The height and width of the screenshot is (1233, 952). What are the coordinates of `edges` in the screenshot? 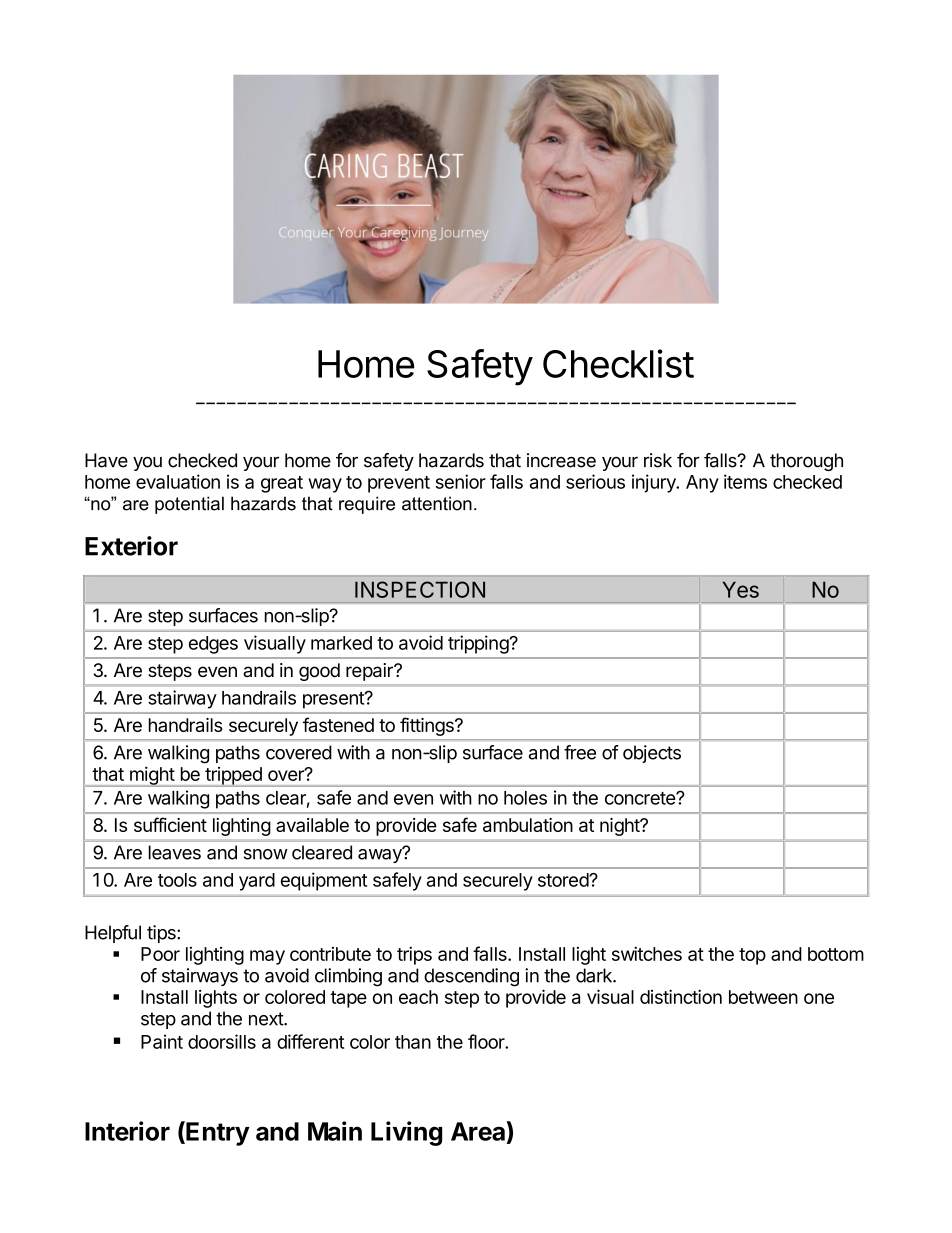 It's located at (213, 645).
